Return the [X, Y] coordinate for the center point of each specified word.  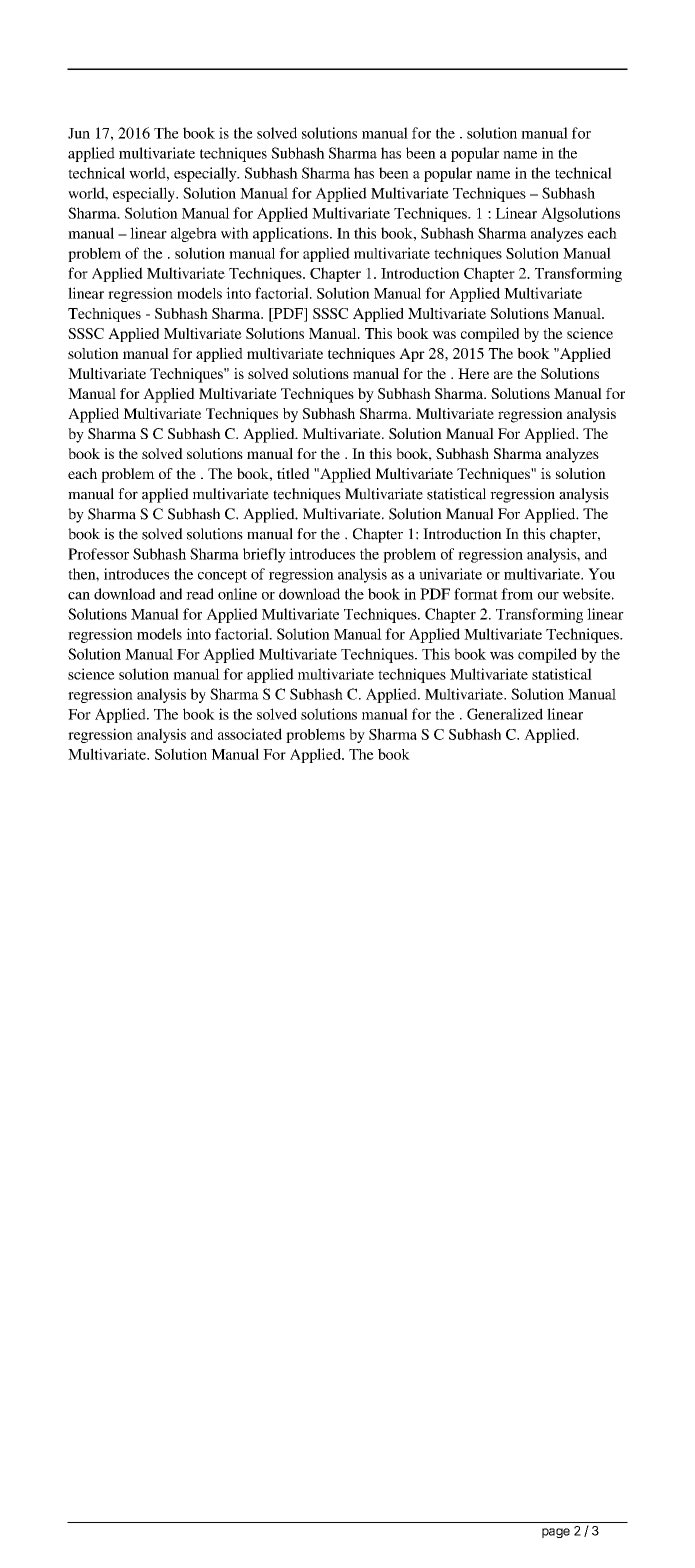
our [548, 596]
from [517, 594]
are [503, 375]
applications [292, 234]
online [237, 594]
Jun [79, 133]
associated [250, 734]
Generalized [505, 714]
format [476, 594]
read [200, 594]
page [556, 1533]
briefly [264, 555]
